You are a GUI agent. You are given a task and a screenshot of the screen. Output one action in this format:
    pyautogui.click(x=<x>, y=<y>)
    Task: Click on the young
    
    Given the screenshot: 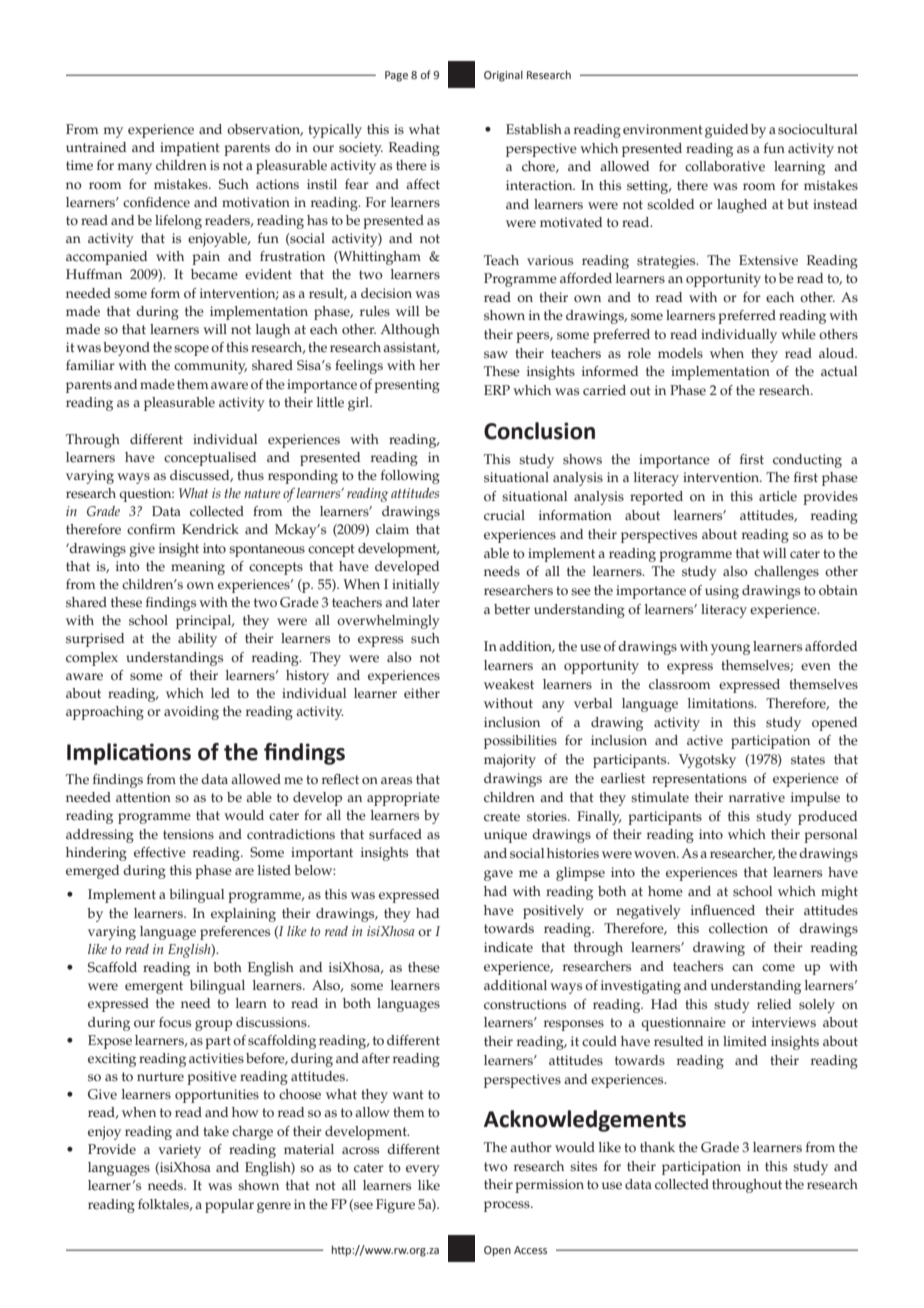 What is the action you would take?
    pyautogui.click(x=730, y=649)
